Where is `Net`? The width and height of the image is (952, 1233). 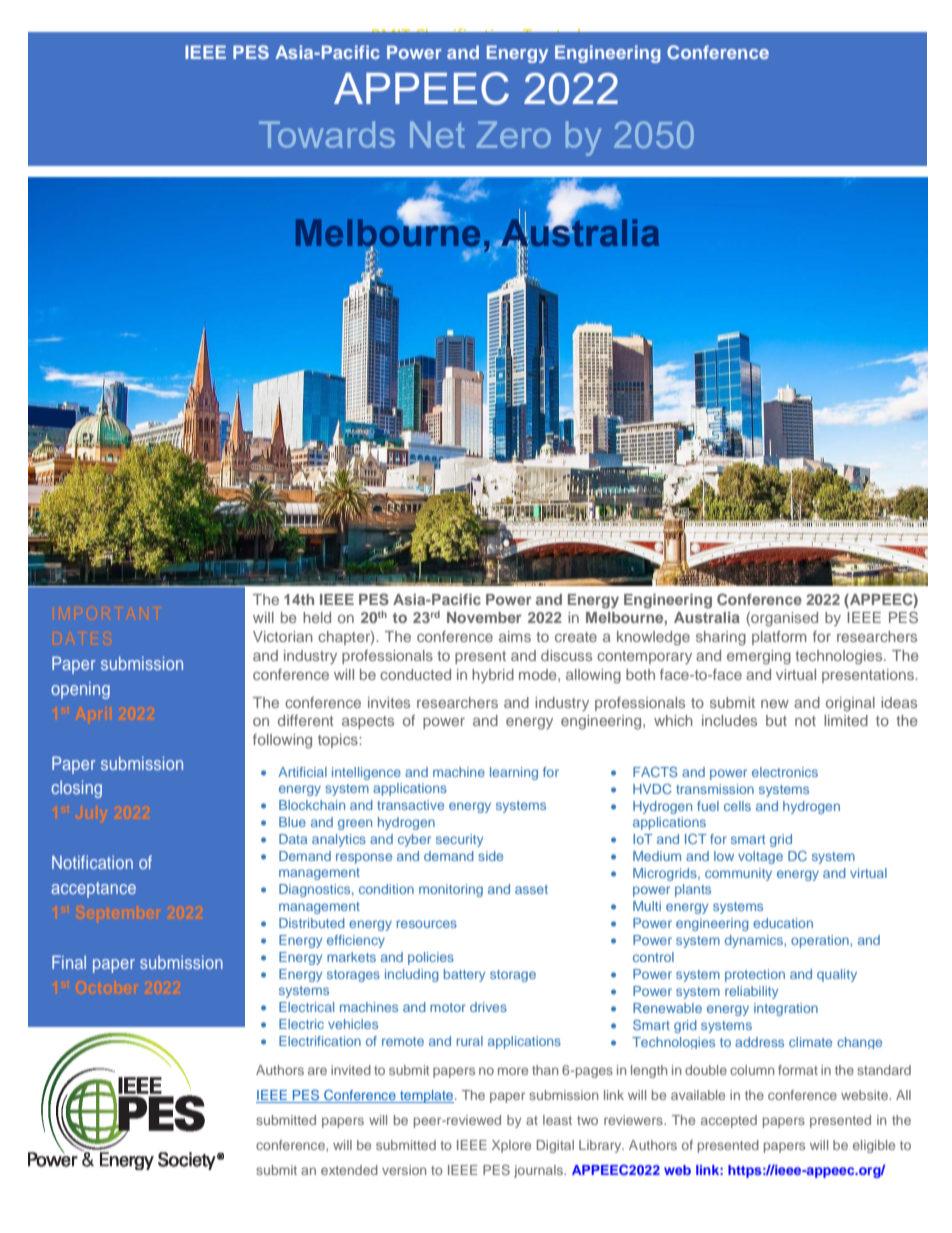 Net is located at coordinates (437, 134).
